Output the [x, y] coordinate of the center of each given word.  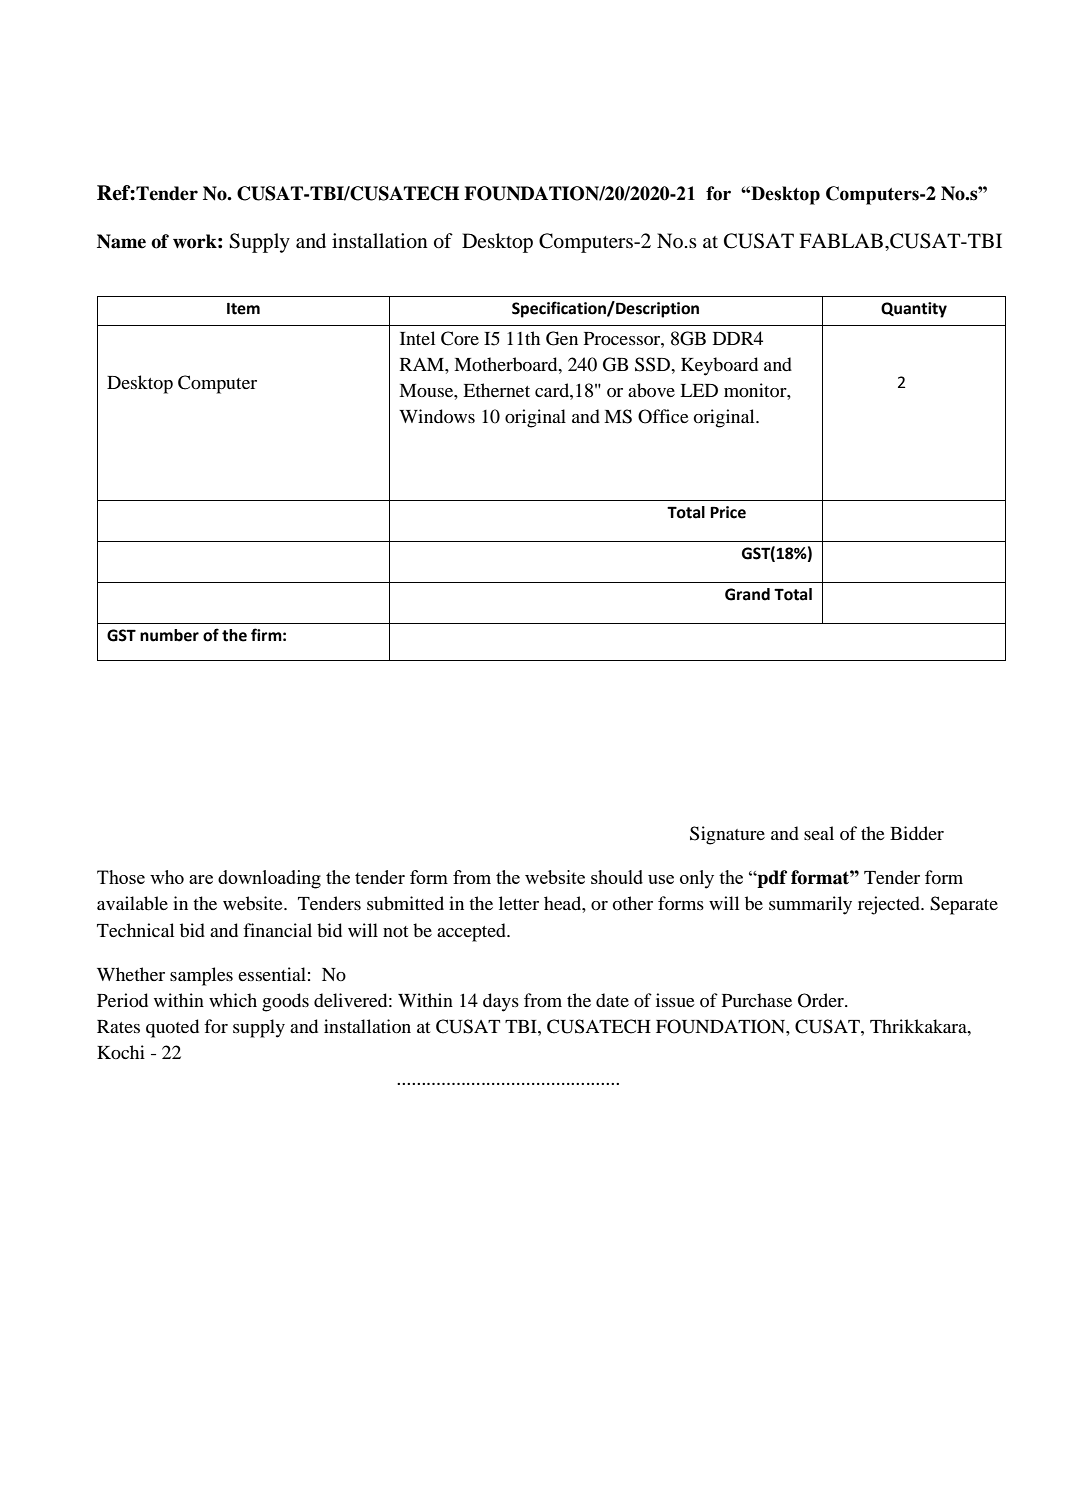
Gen [562, 338]
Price [728, 512]
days [501, 1002]
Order [822, 1000]
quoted [172, 1028]
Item [243, 309]
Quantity [914, 310]
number [169, 635]
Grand [747, 594]
